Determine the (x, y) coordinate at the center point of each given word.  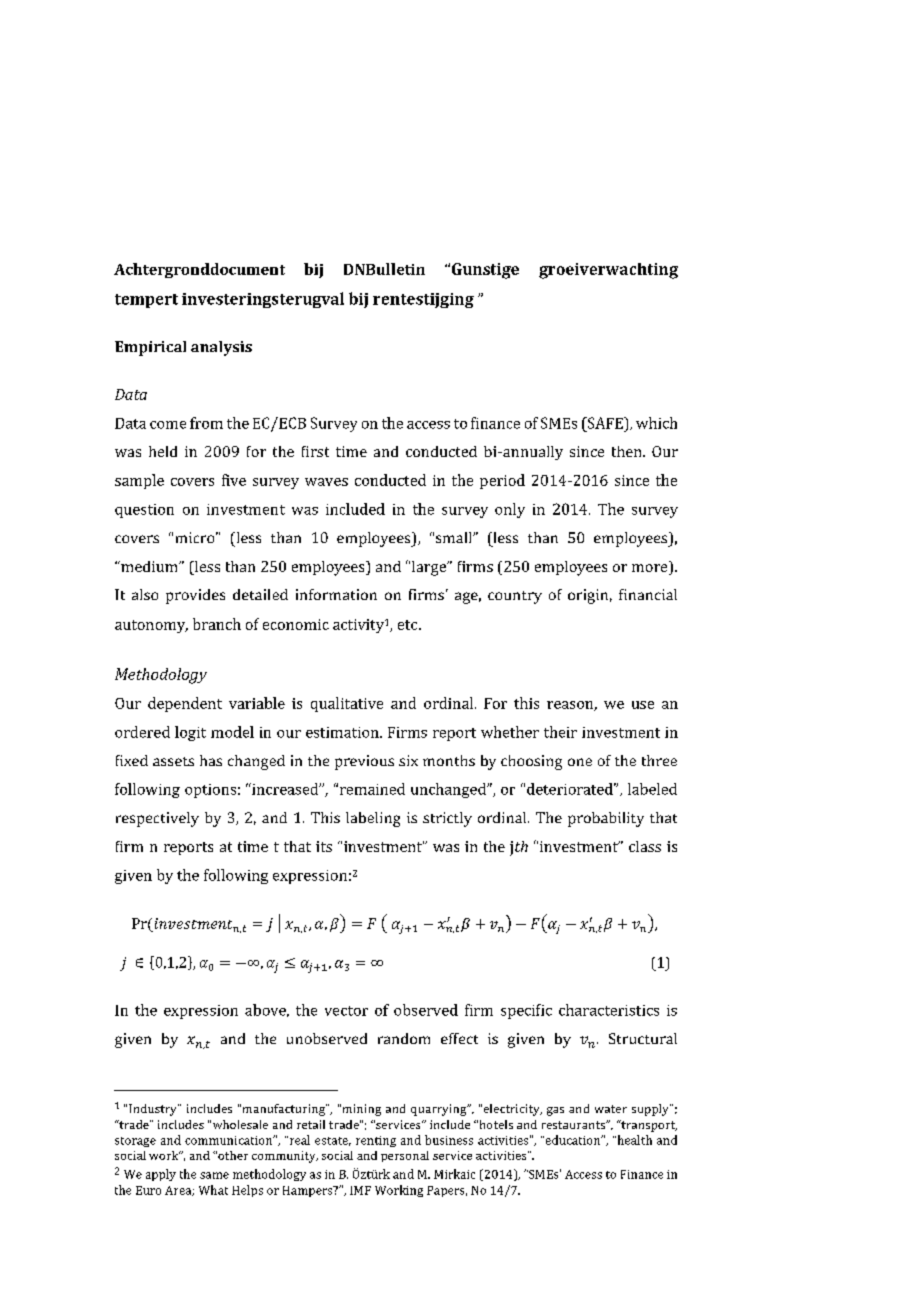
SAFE (605, 423)
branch (217, 624)
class (645, 846)
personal (405, 1156)
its (324, 846)
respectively (157, 819)
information (336, 594)
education (573, 1140)
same (214, 1175)
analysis (221, 348)
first (315, 451)
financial (648, 594)
